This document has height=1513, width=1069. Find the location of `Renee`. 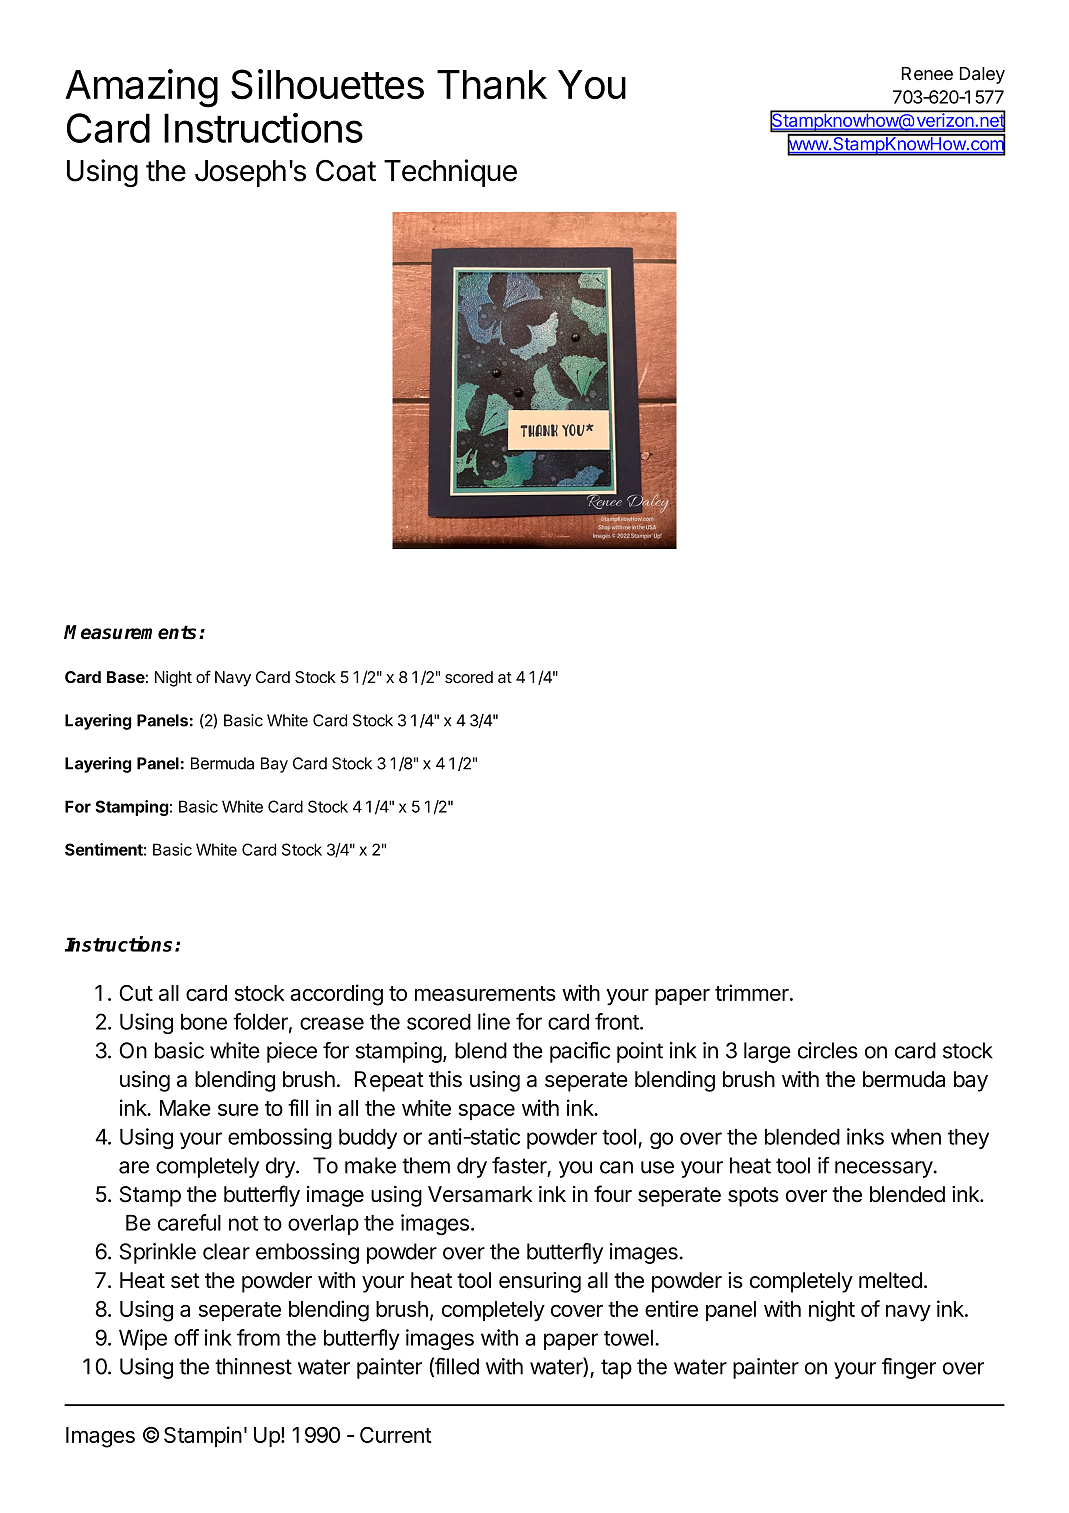

Renee is located at coordinates (927, 73).
